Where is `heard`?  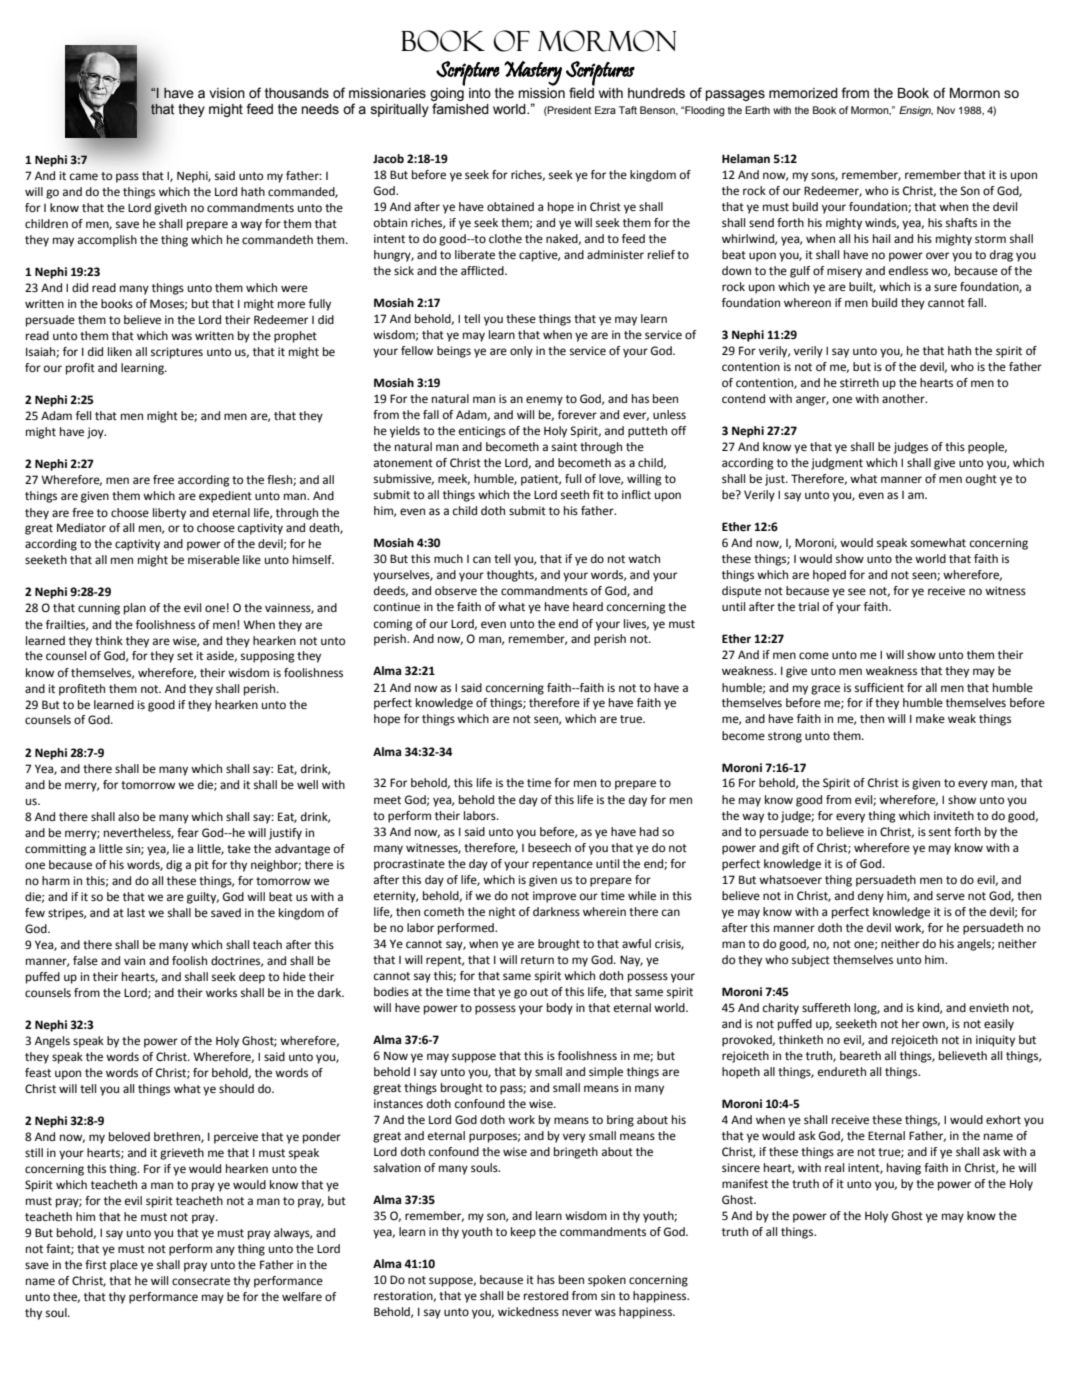 heard is located at coordinates (588, 606).
